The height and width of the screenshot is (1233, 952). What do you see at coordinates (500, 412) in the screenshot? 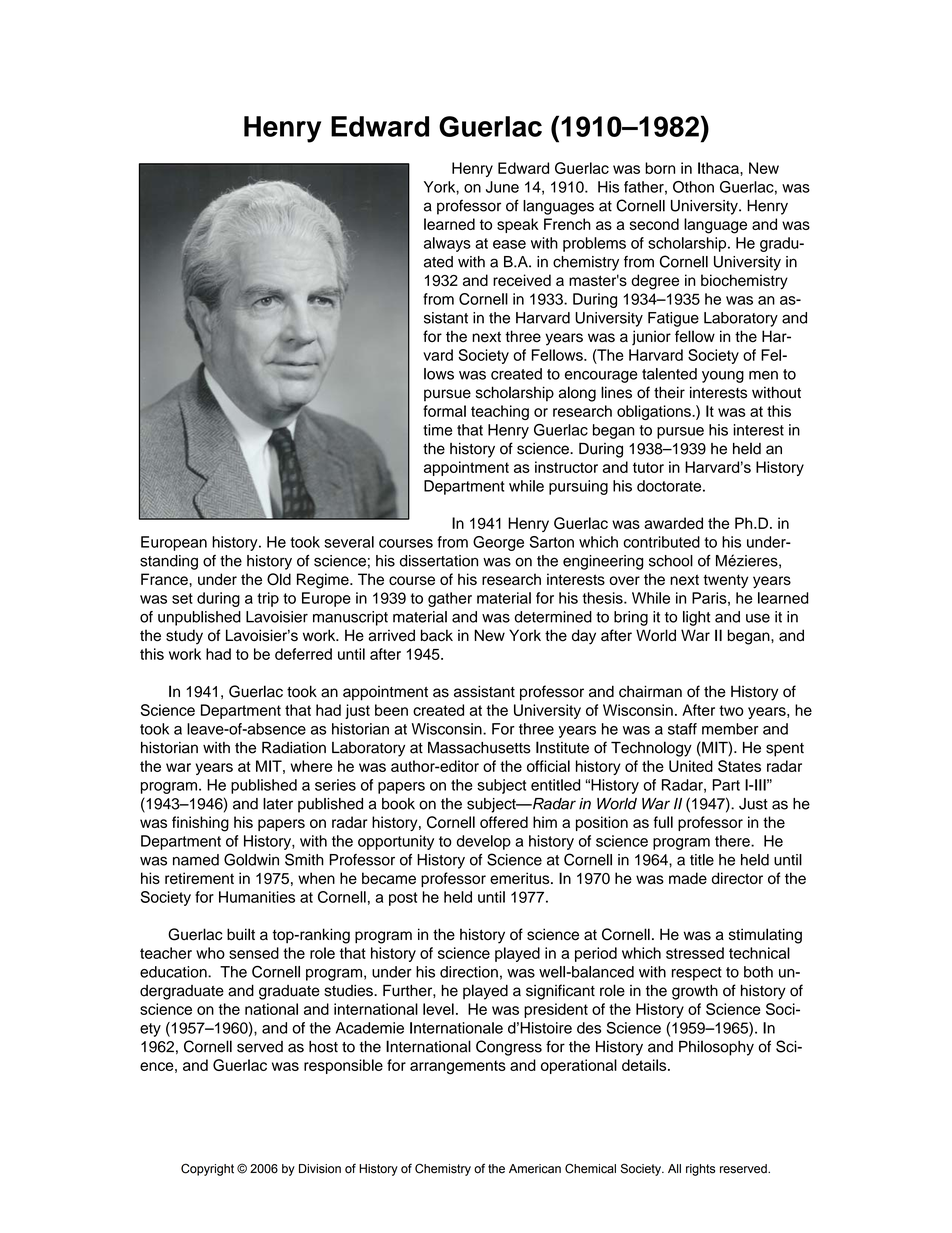
I see `teaching` at bounding box center [500, 412].
